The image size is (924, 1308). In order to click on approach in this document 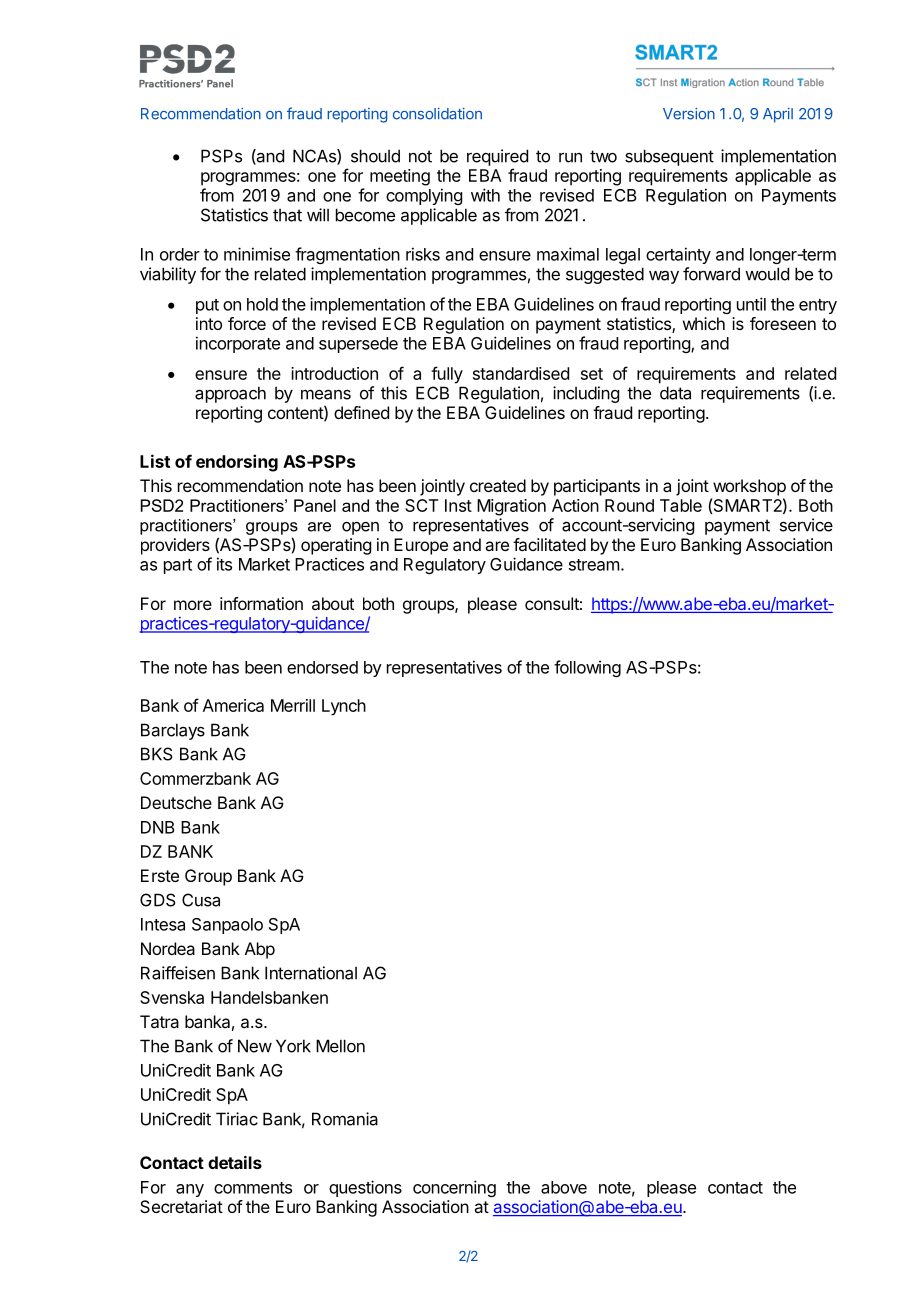, I will do `click(230, 394)`.
